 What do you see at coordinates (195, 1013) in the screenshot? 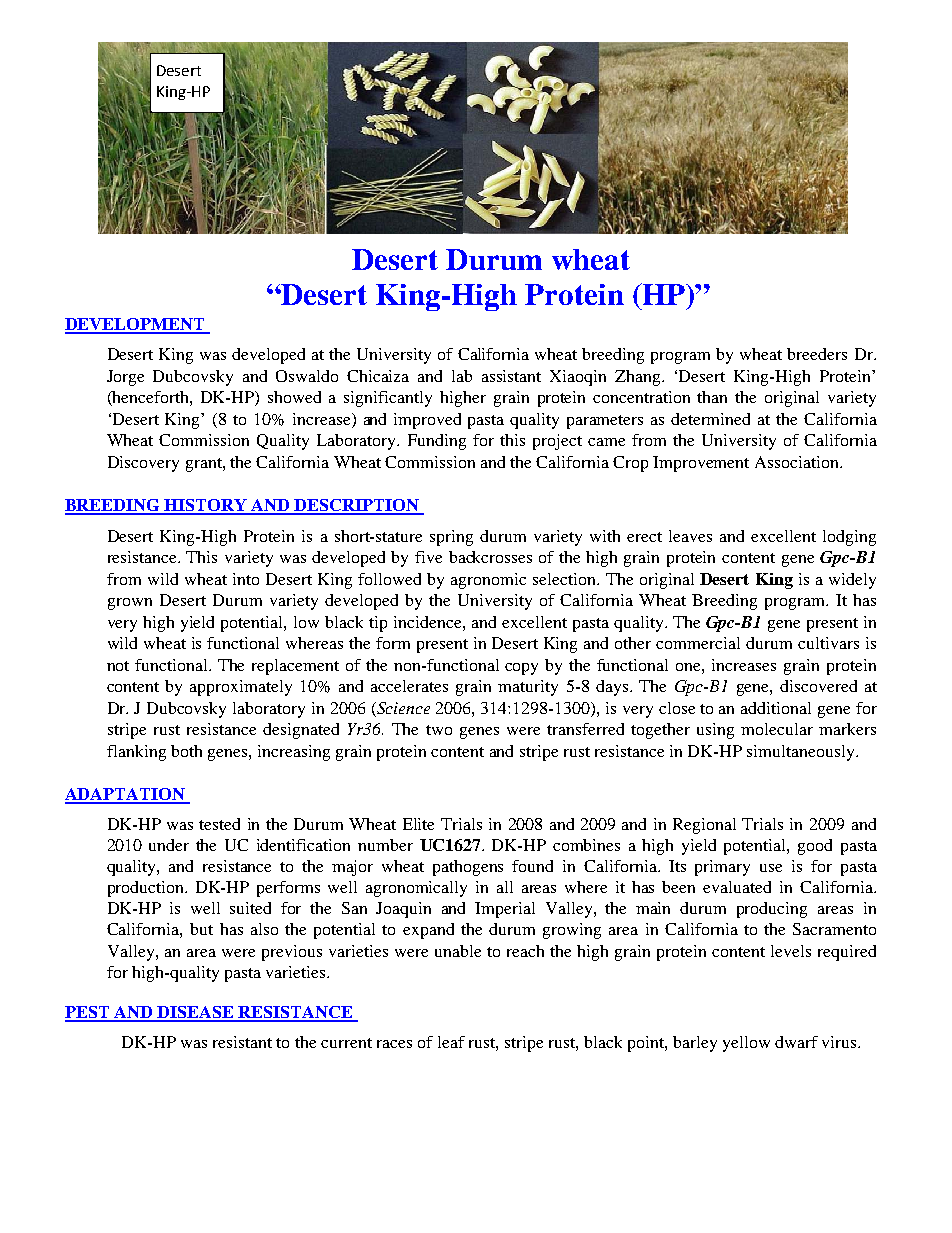
I see `DISEASE` at bounding box center [195, 1013].
